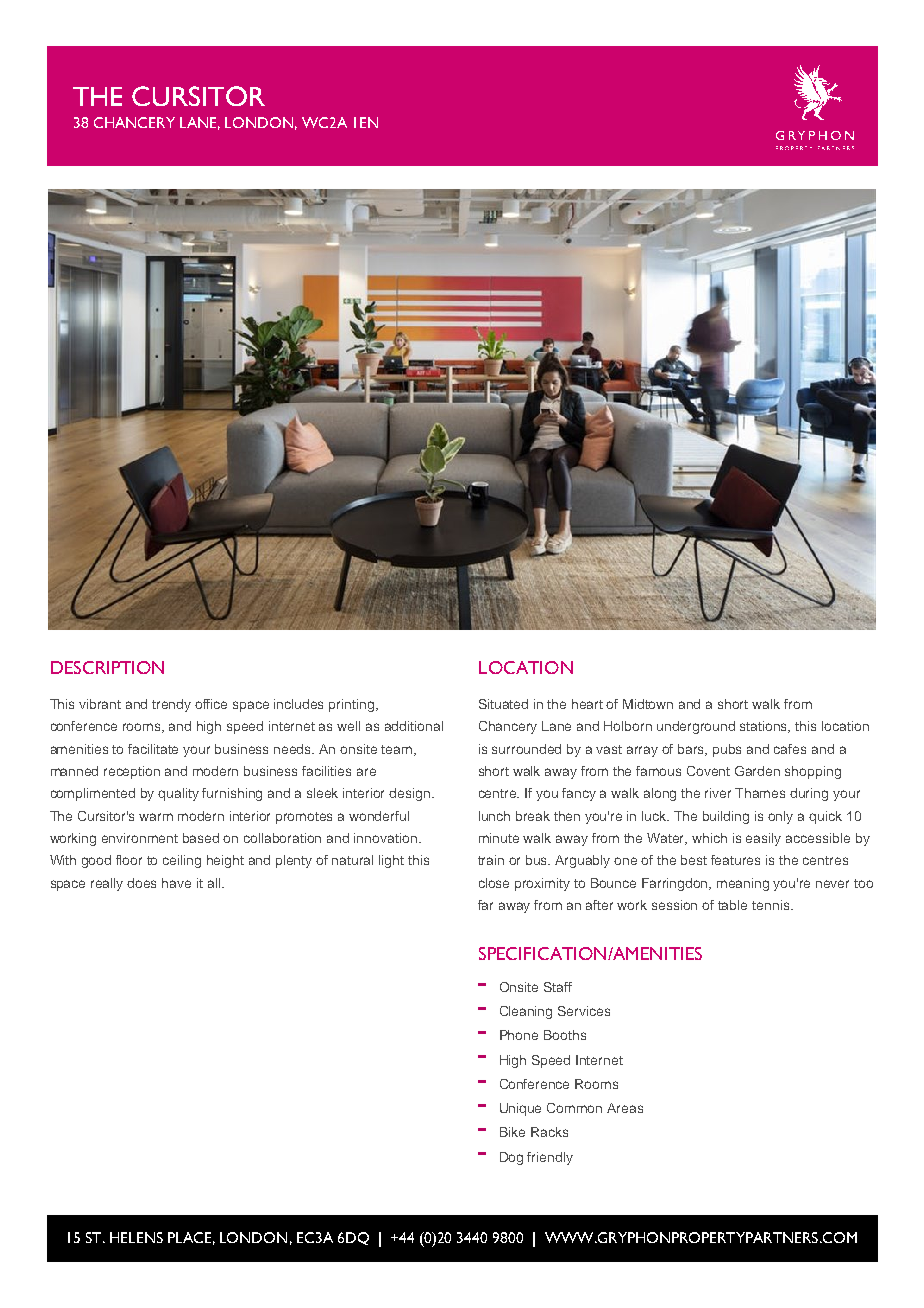 The width and height of the screenshot is (924, 1308). What do you see at coordinates (136, 1237) in the screenshot?
I see `HELENS` at bounding box center [136, 1237].
